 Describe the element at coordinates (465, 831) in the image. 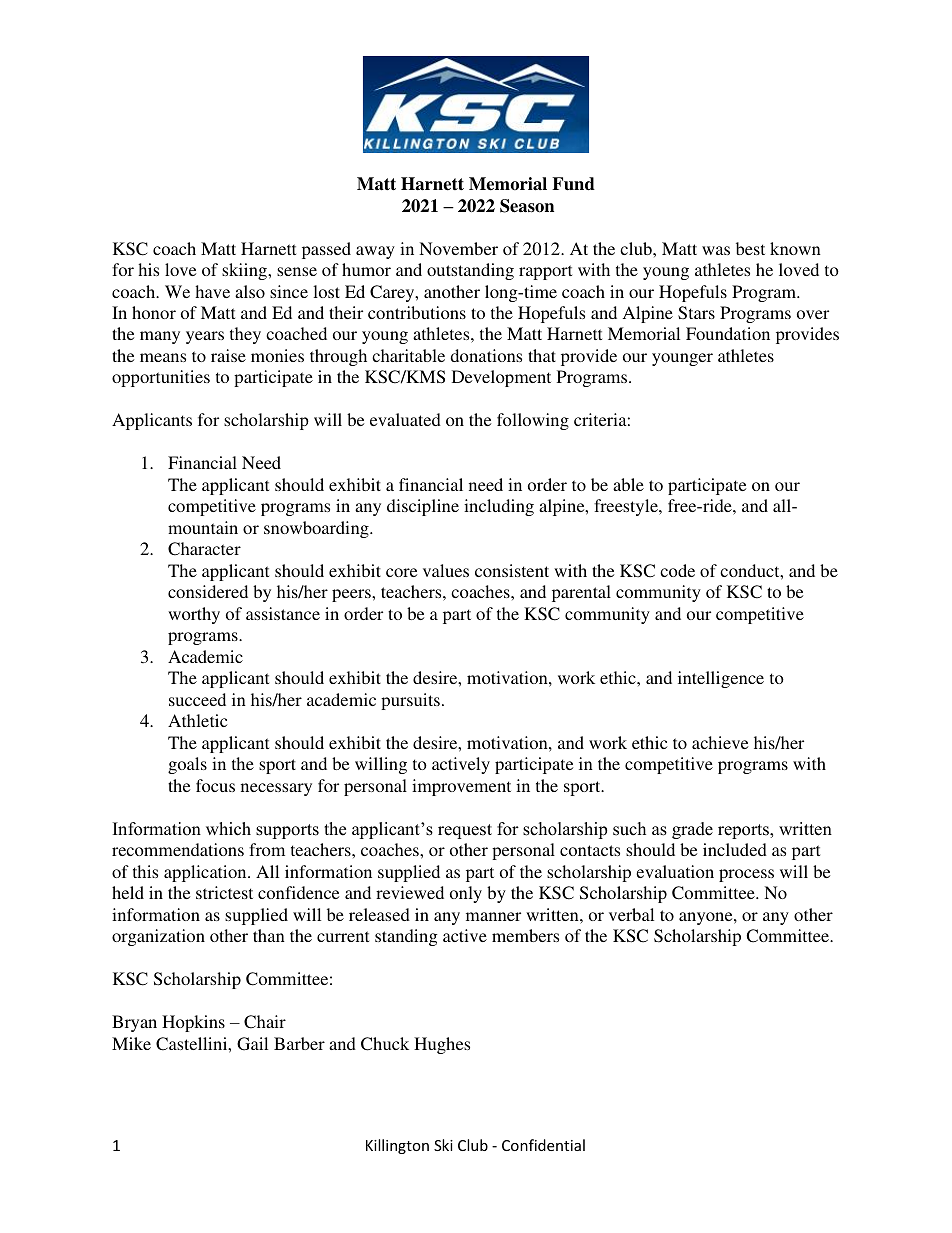

I see `request` at that location.
